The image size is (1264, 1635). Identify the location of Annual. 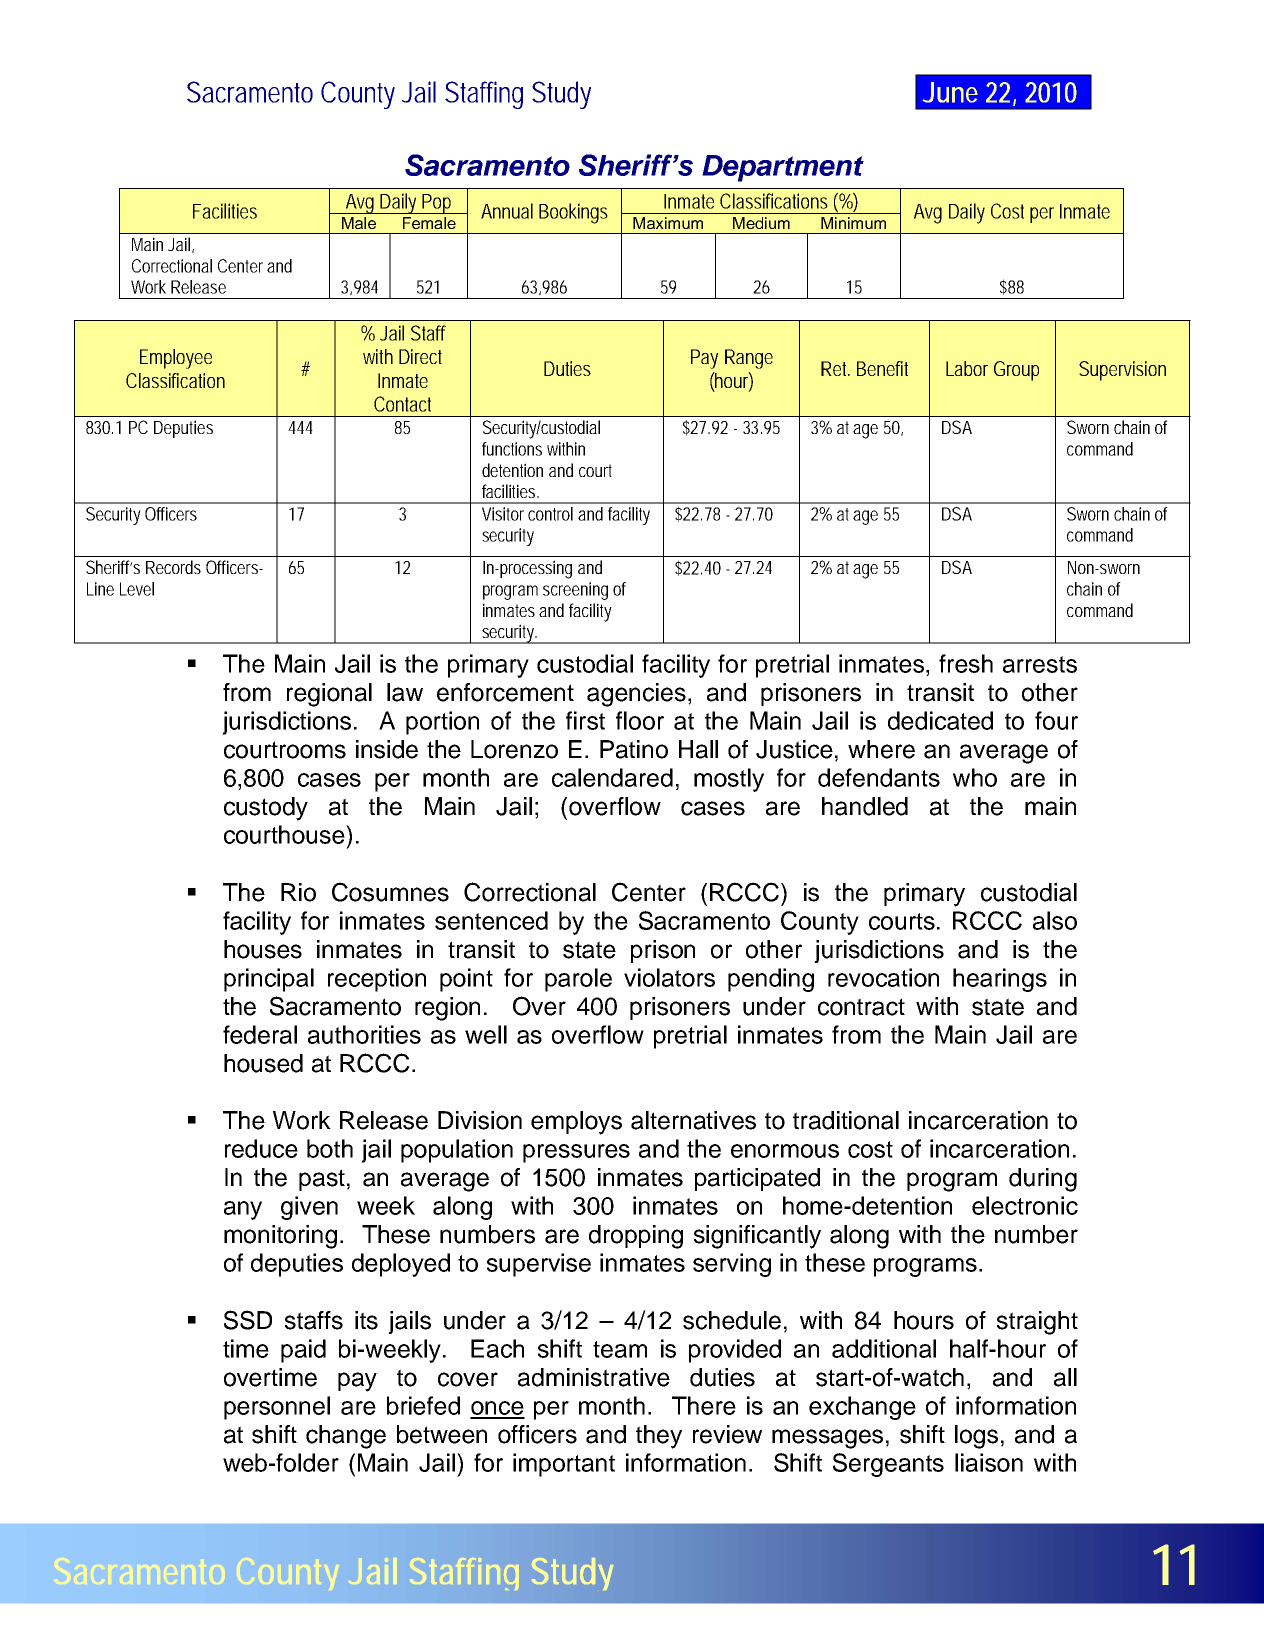
(507, 211).
